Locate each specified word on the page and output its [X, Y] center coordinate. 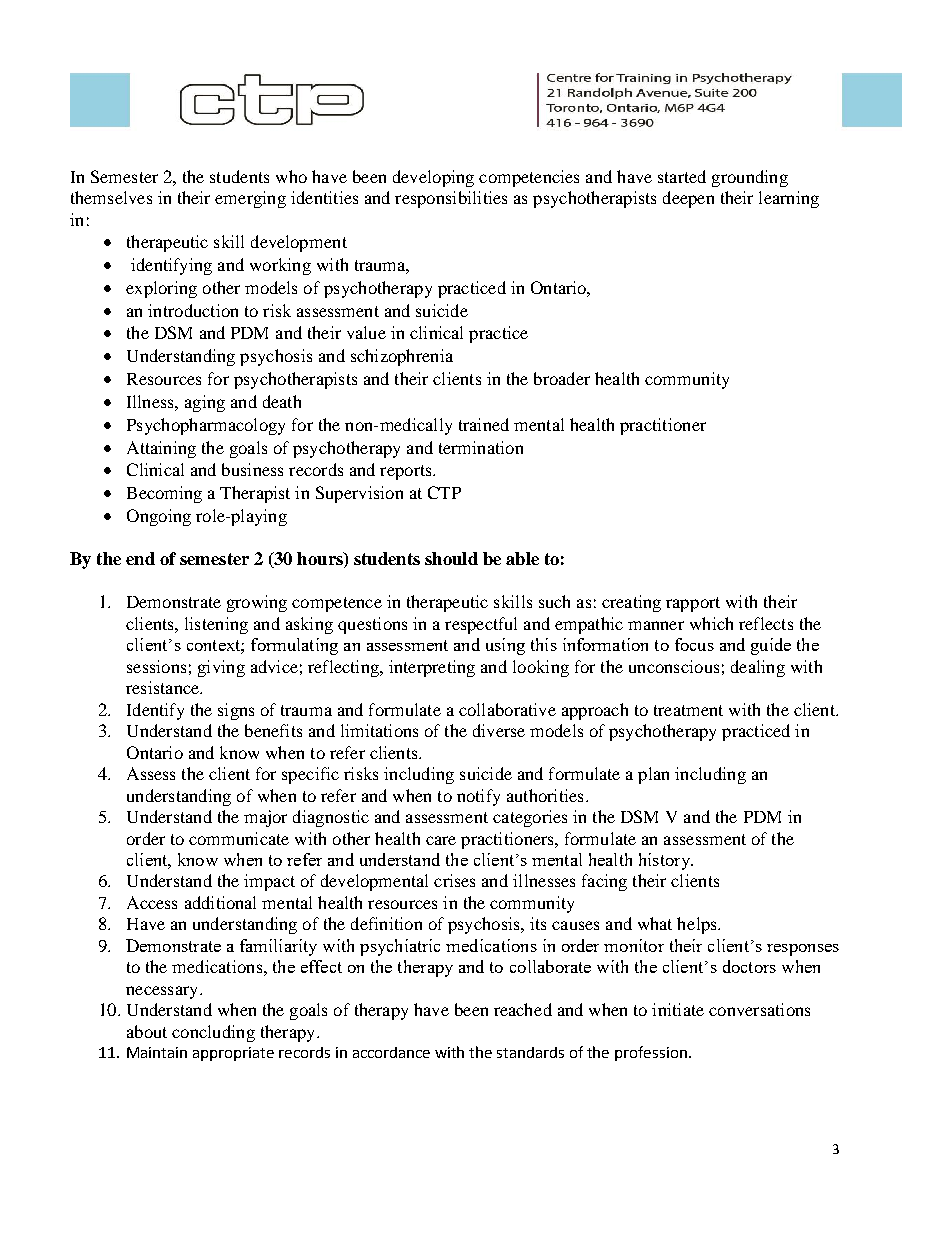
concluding [213, 1033]
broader [562, 378]
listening [216, 625]
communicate [239, 838]
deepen [688, 199]
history [665, 861]
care [441, 840]
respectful [481, 625]
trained [484, 424]
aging [205, 403]
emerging [250, 199]
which [711, 623]
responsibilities [451, 199]
